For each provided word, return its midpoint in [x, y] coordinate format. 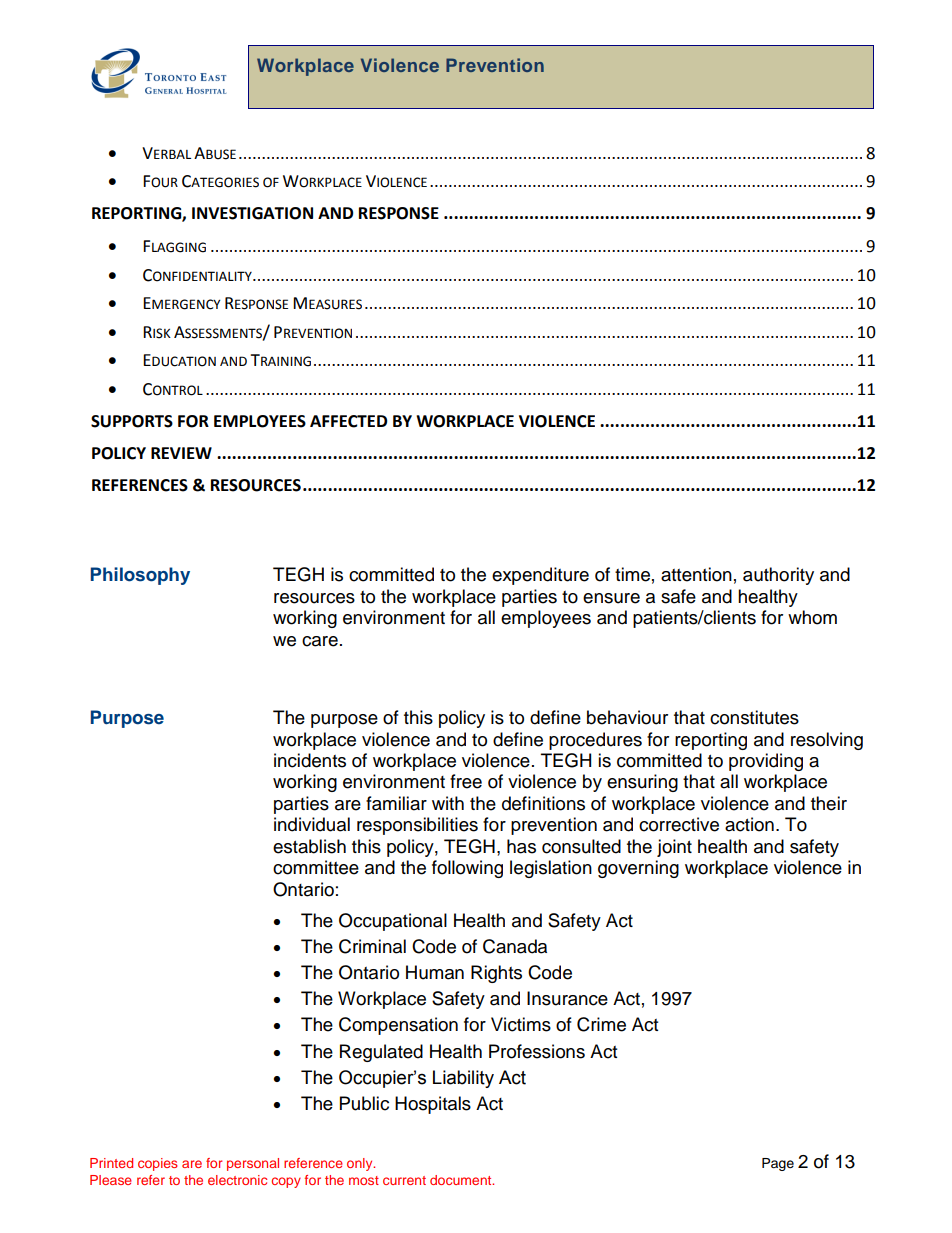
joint [674, 848]
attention [696, 574]
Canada [515, 946]
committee [316, 867]
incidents [310, 760]
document [462, 1180]
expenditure [540, 576]
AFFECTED [348, 421]
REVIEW [181, 453]
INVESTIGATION [252, 213]
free [466, 781]
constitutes [754, 717]
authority [778, 576]
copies [158, 1164]
